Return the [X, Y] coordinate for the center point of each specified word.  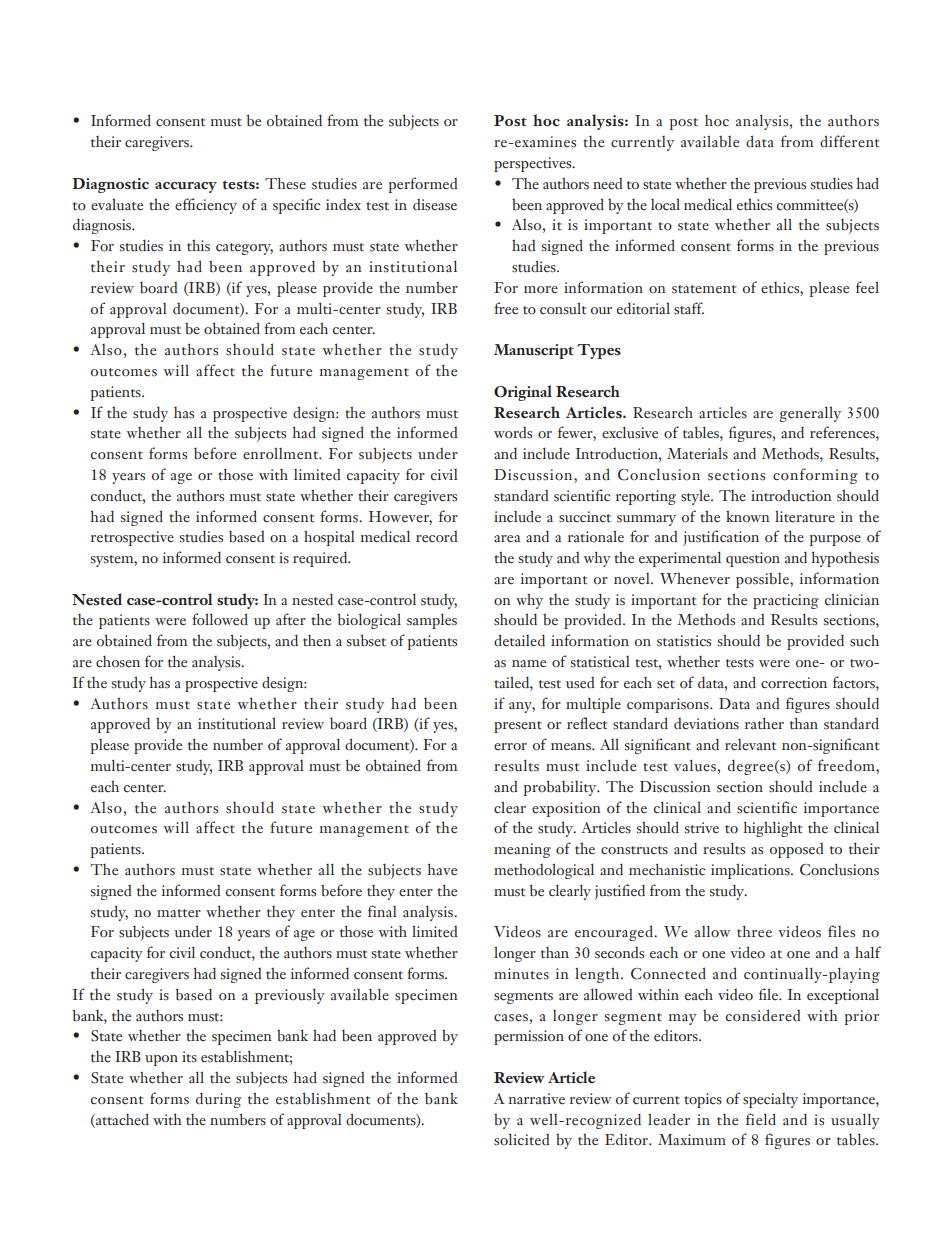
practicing [786, 601]
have [442, 869]
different [850, 141]
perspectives [534, 164]
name [529, 664]
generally [810, 414]
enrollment [282, 453]
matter [179, 913]
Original [523, 393]
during [218, 1100]
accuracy [186, 187]
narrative [536, 1099]
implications [751, 871]
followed [220, 619]
